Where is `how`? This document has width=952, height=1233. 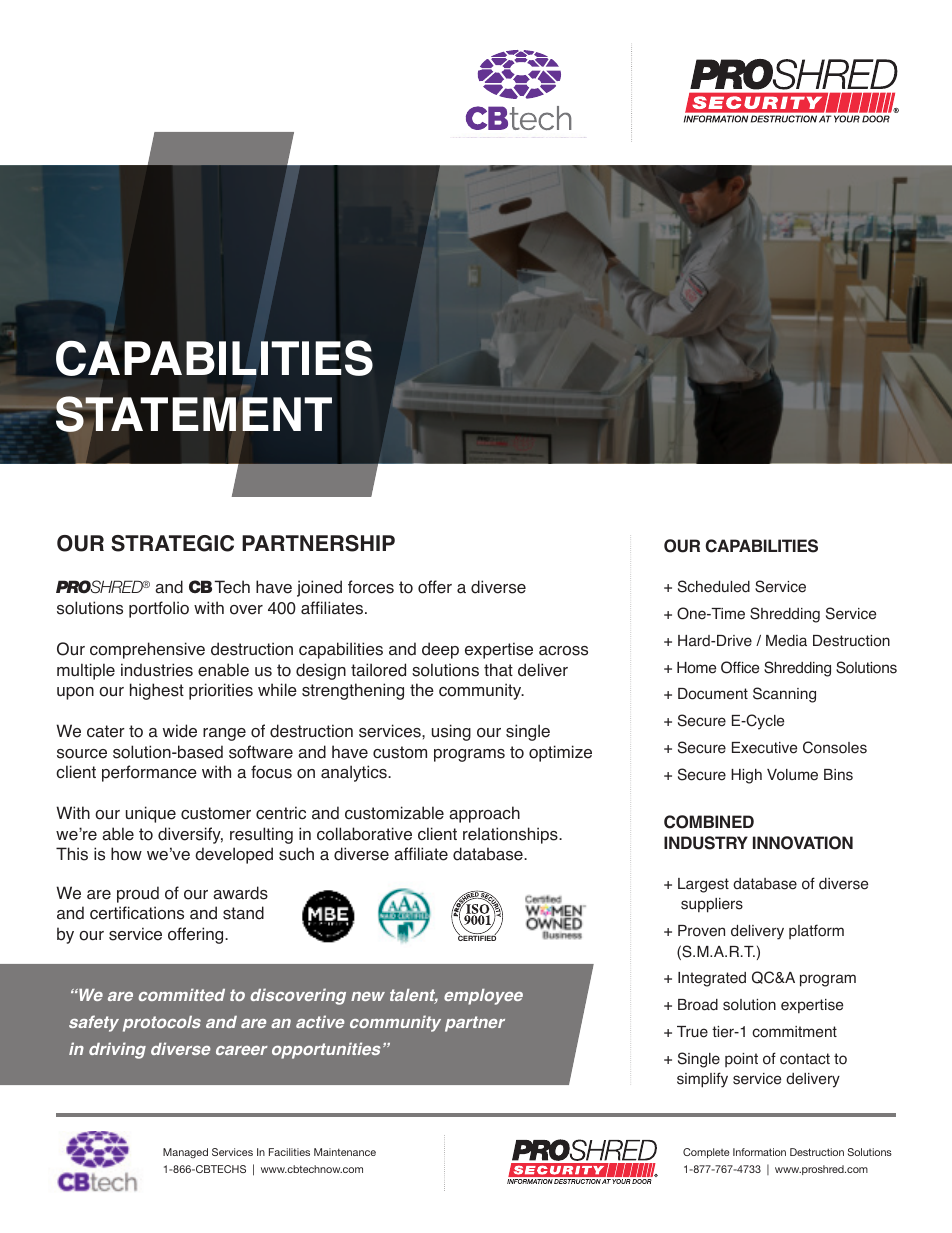 how is located at coordinates (126, 854).
